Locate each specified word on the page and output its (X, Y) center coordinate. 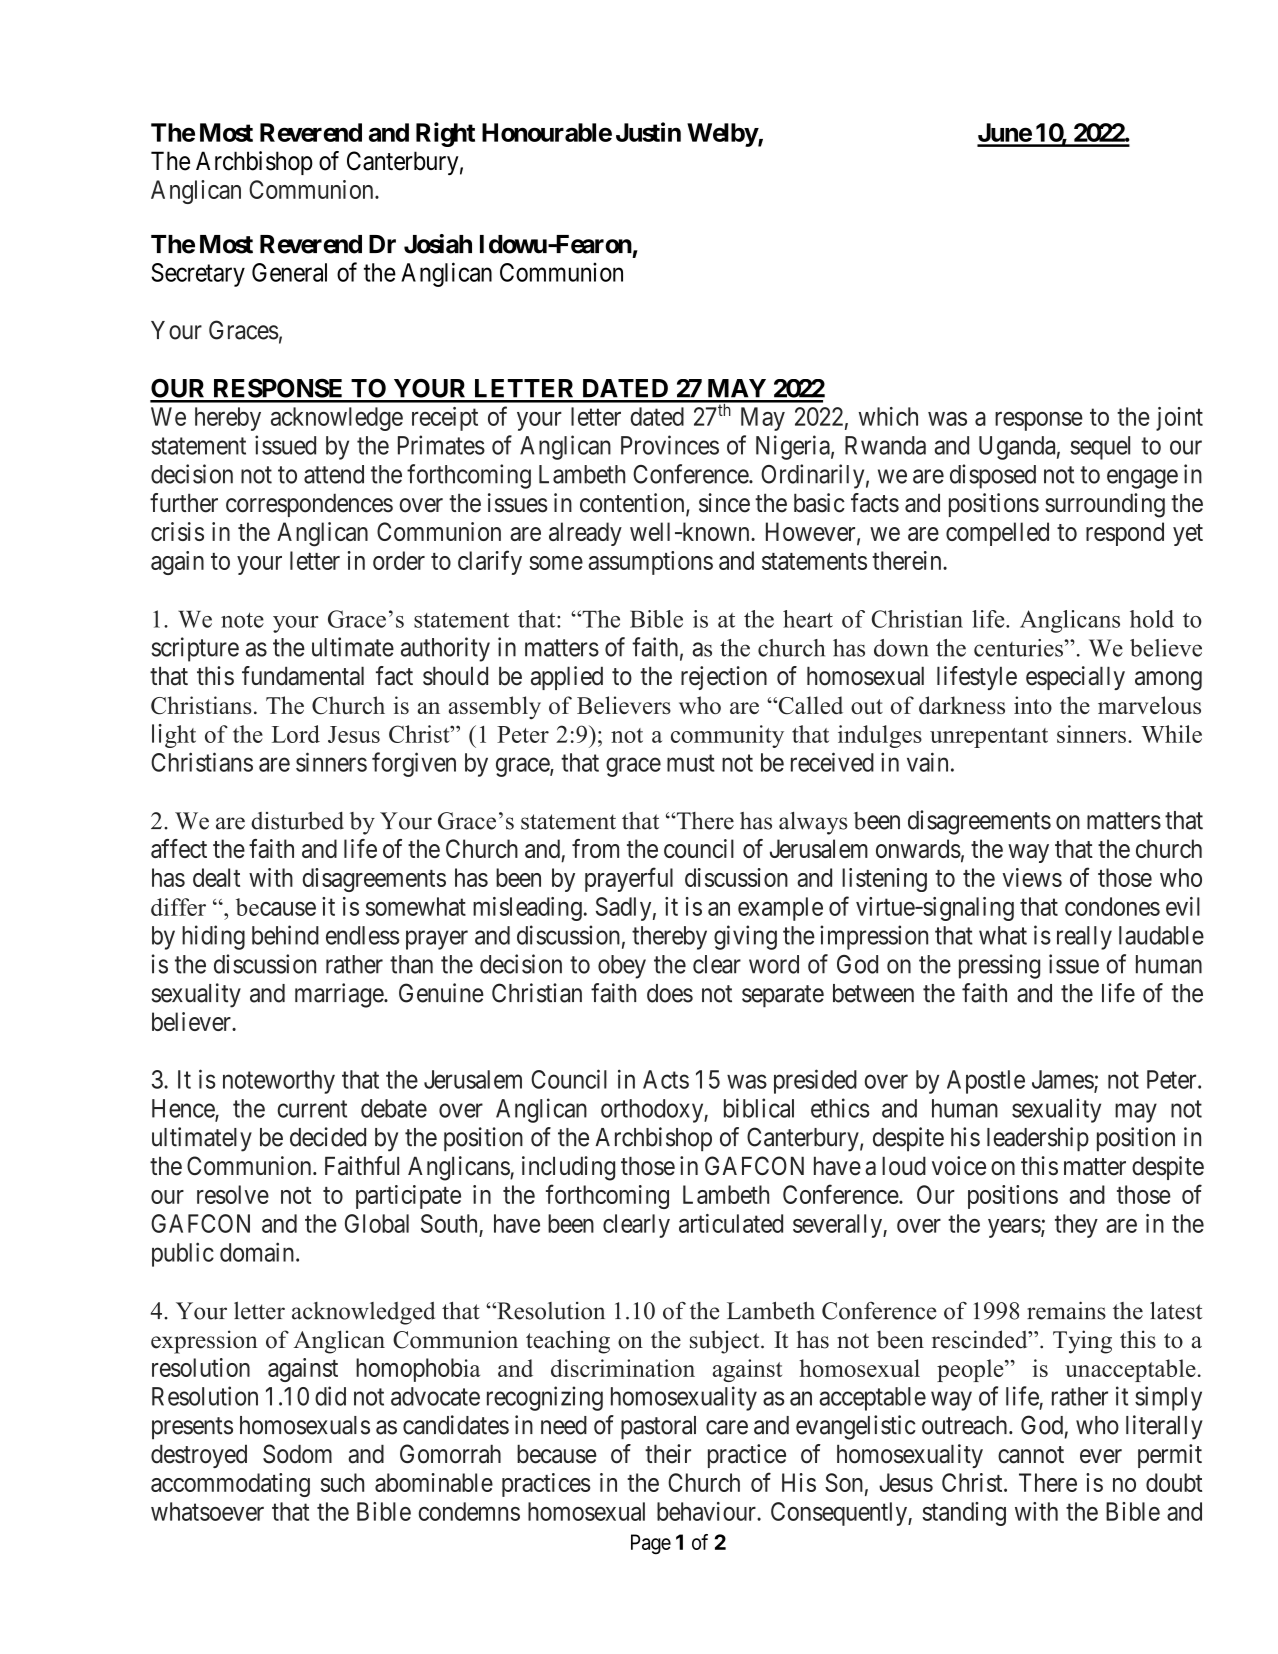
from (595, 848)
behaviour (707, 1511)
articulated (731, 1223)
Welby (722, 135)
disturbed (297, 821)
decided (328, 1137)
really (1084, 938)
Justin (648, 132)
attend (334, 474)
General (289, 272)
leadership (1038, 1139)
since (724, 503)
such (342, 1482)
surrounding (1105, 505)
